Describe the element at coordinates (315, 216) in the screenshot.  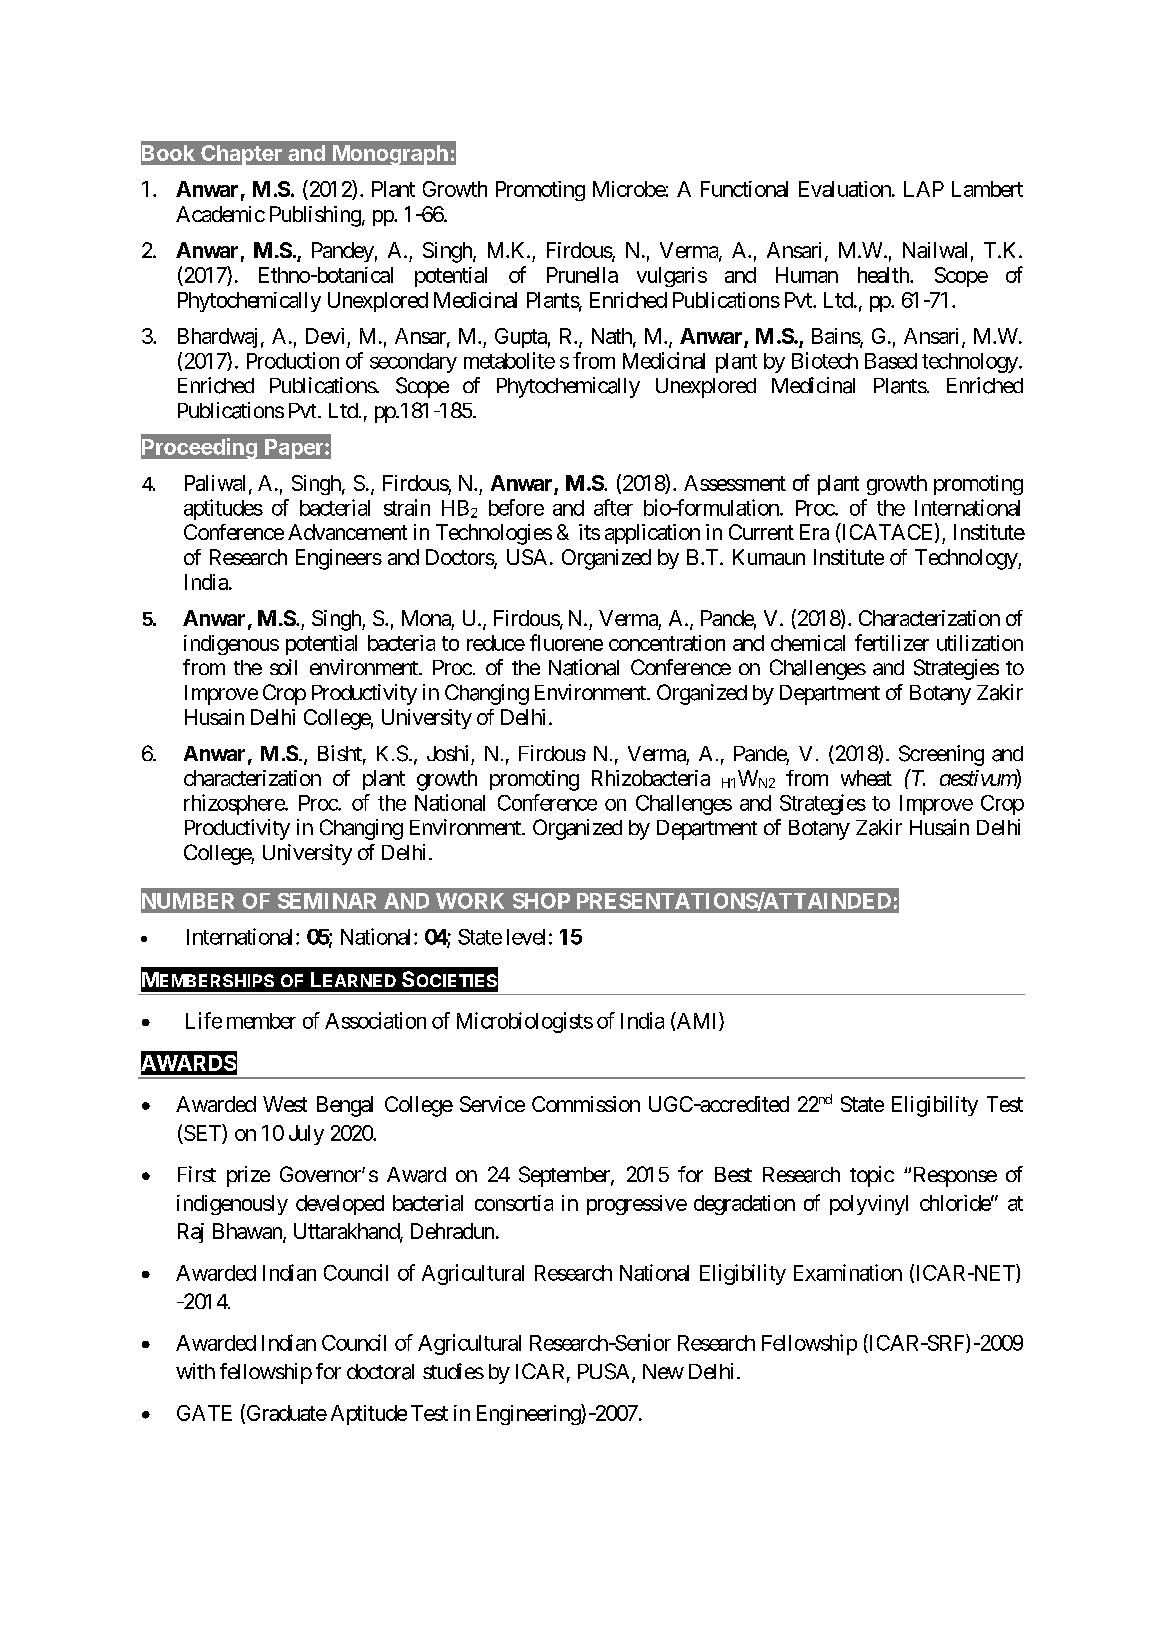
I see `Publishing` at that location.
